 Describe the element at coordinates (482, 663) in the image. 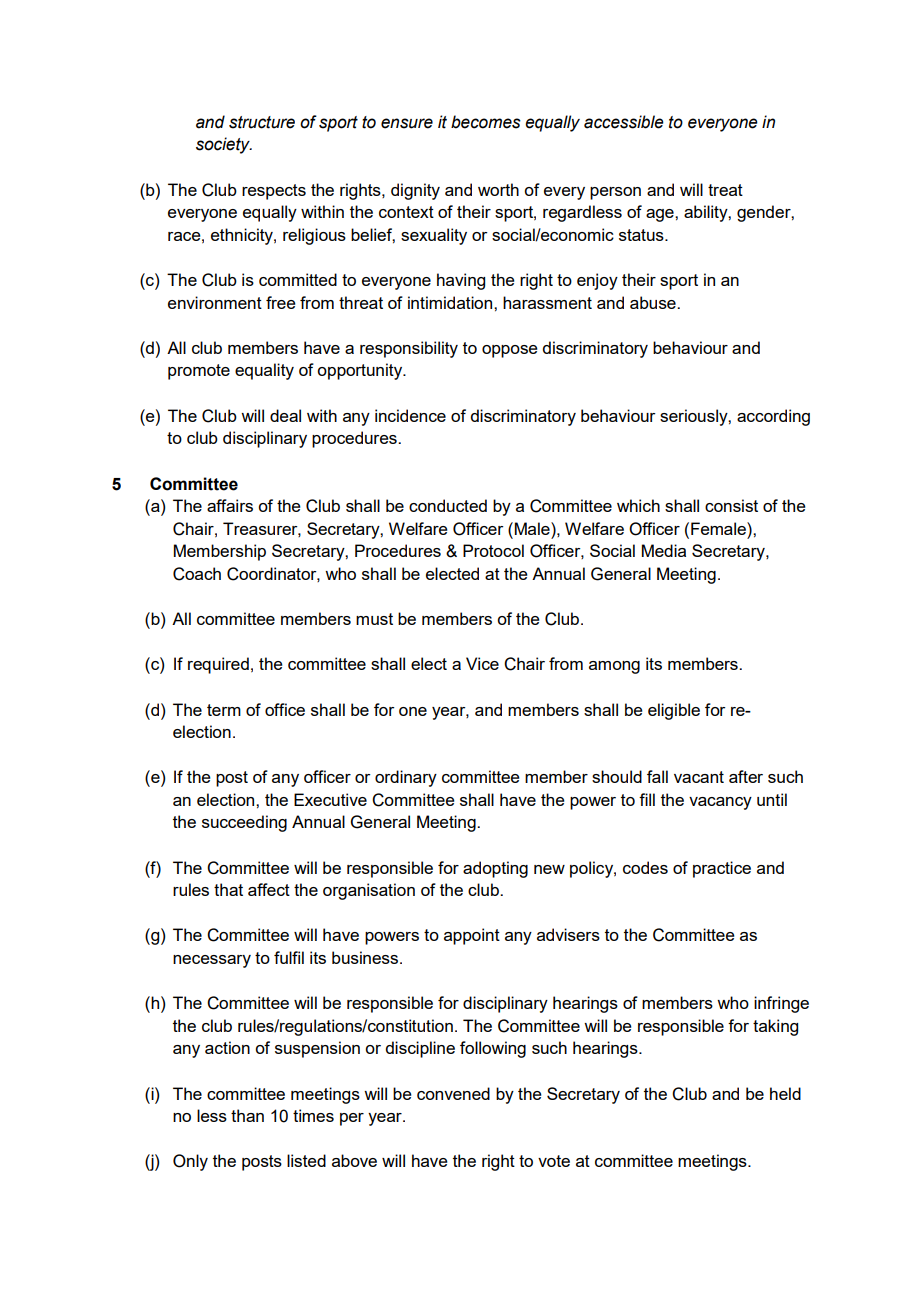

I see `Vice` at that location.
